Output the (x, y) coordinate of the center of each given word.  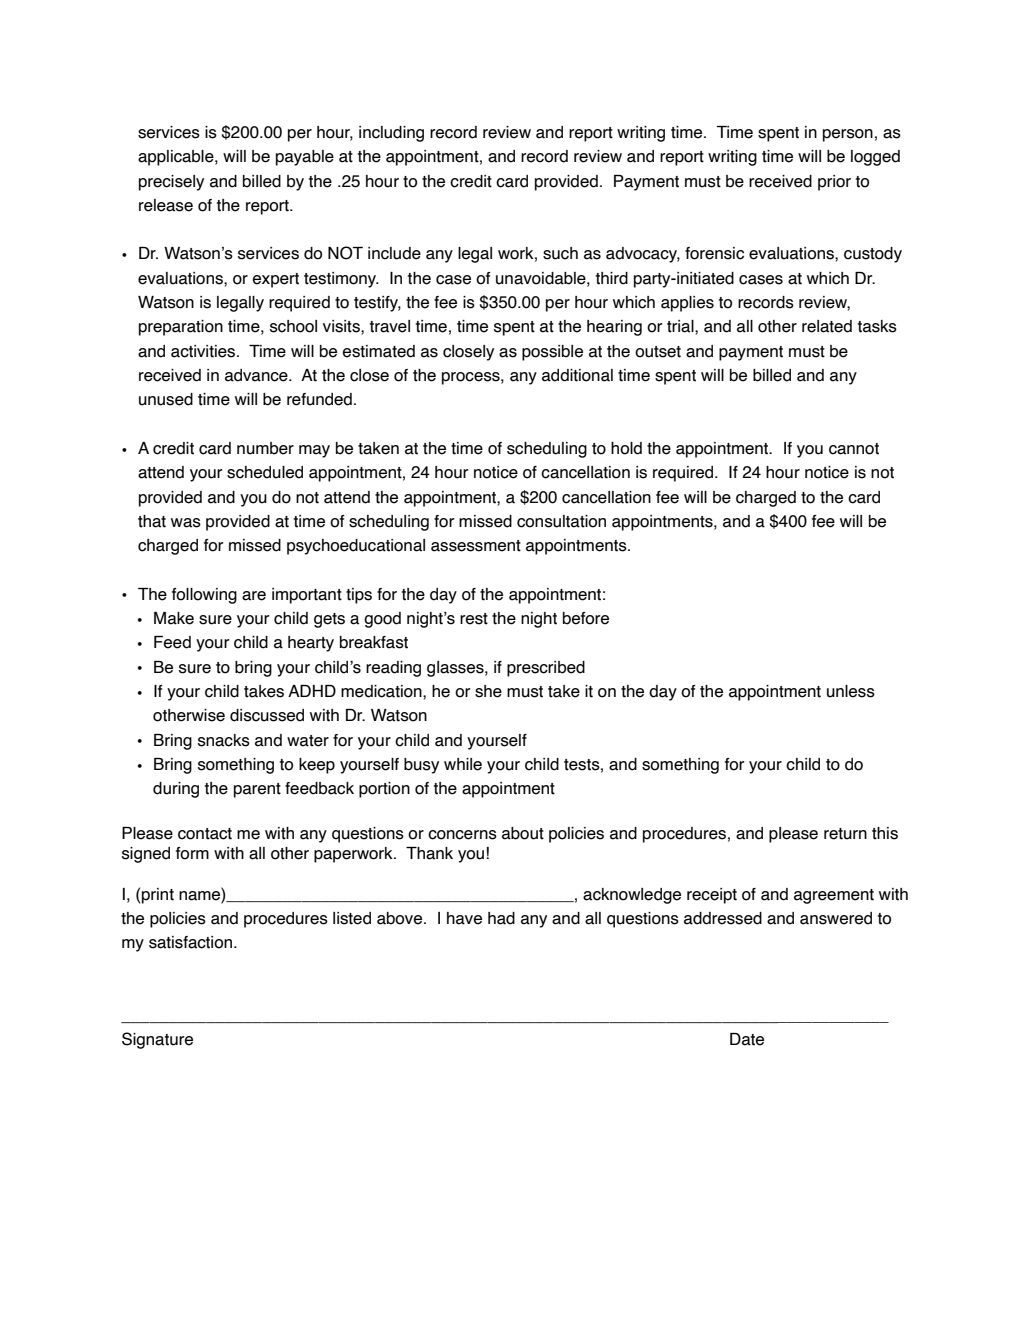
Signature (157, 1040)
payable (305, 158)
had (501, 918)
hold (626, 448)
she (488, 691)
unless (851, 691)
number (265, 448)
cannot (854, 449)
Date (747, 1039)
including (391, 134)
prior (834, 183)
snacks (224, 740)
